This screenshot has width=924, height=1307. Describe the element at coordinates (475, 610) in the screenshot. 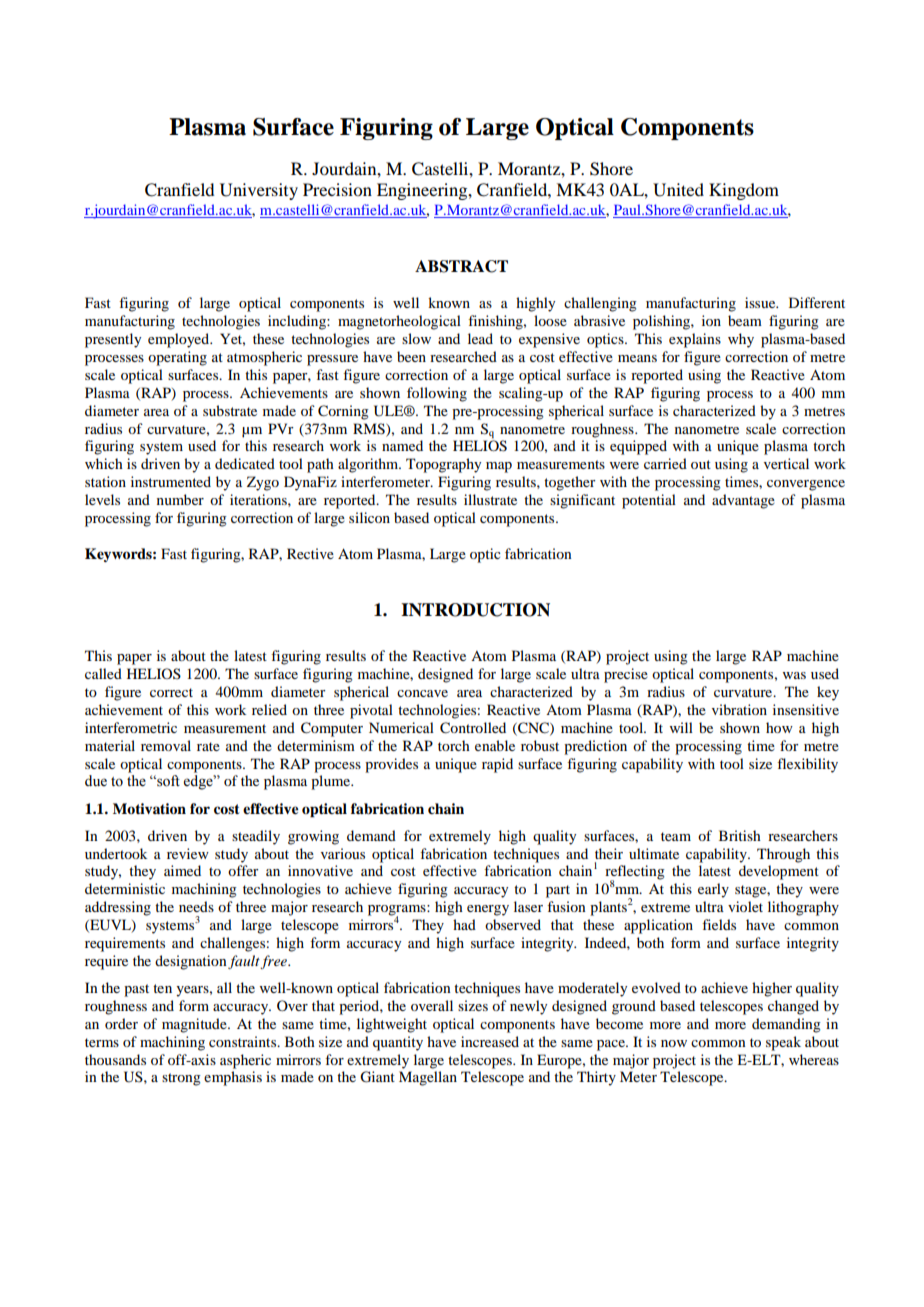

I see `INTRODUCTION` at that location.
